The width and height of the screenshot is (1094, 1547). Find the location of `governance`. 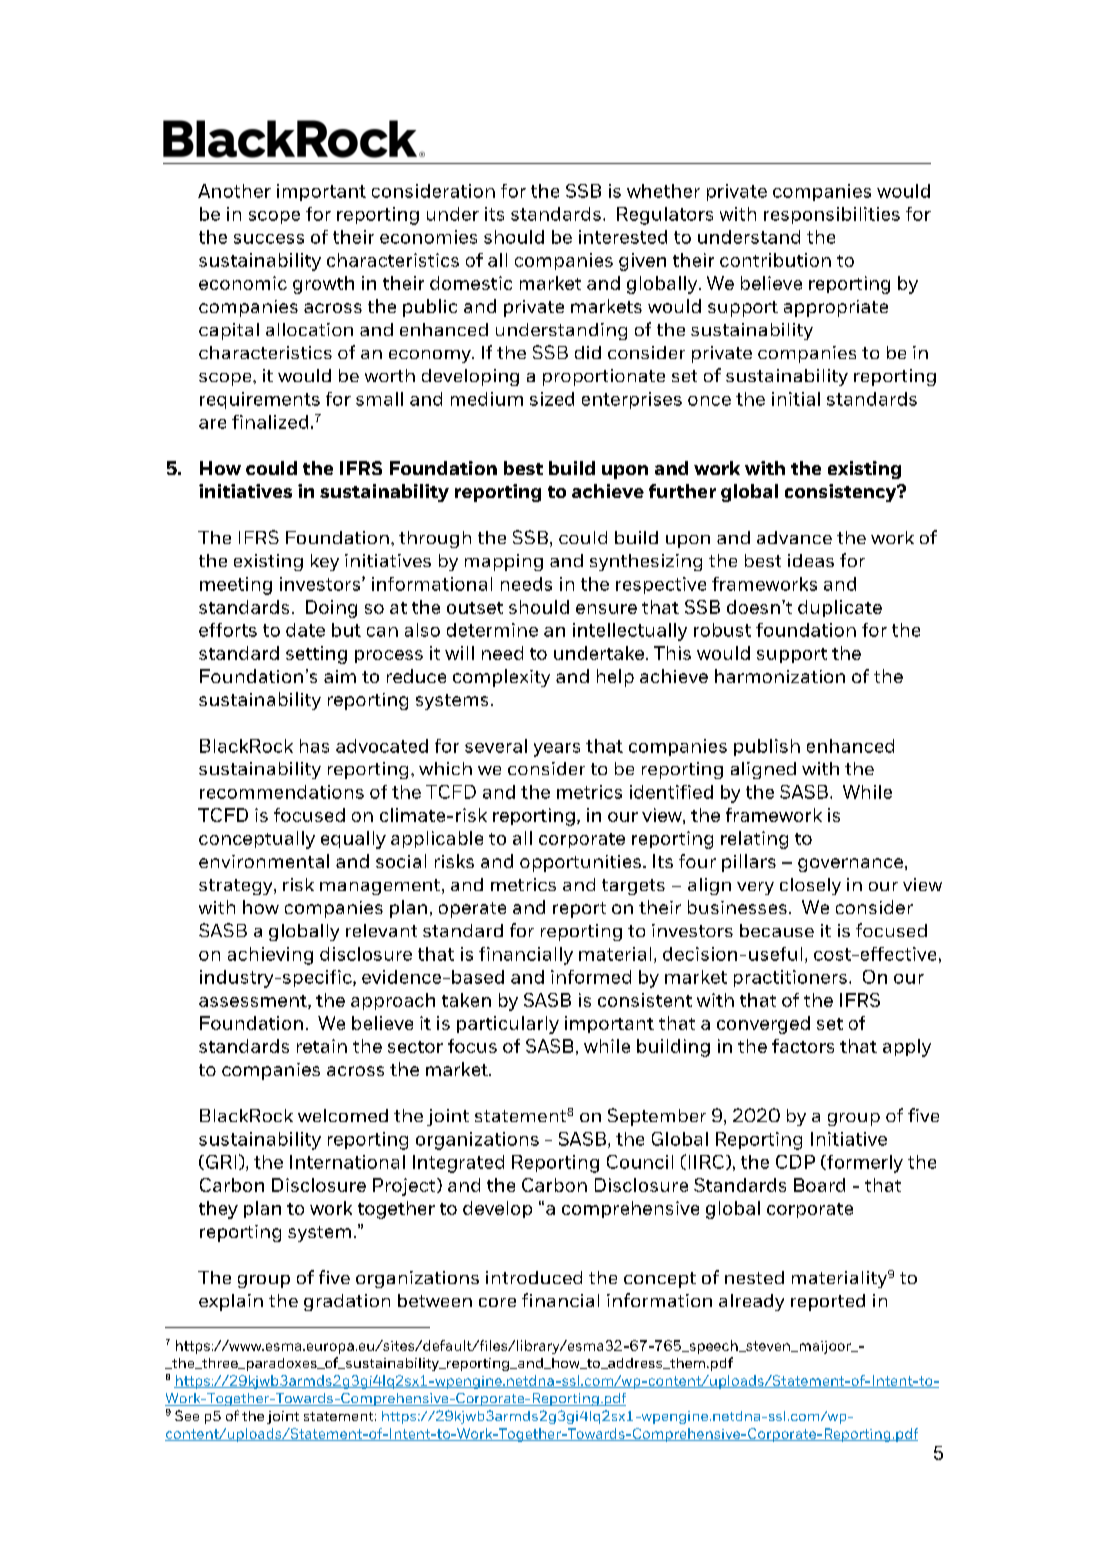

governance is located at coordinates (850, 865).
